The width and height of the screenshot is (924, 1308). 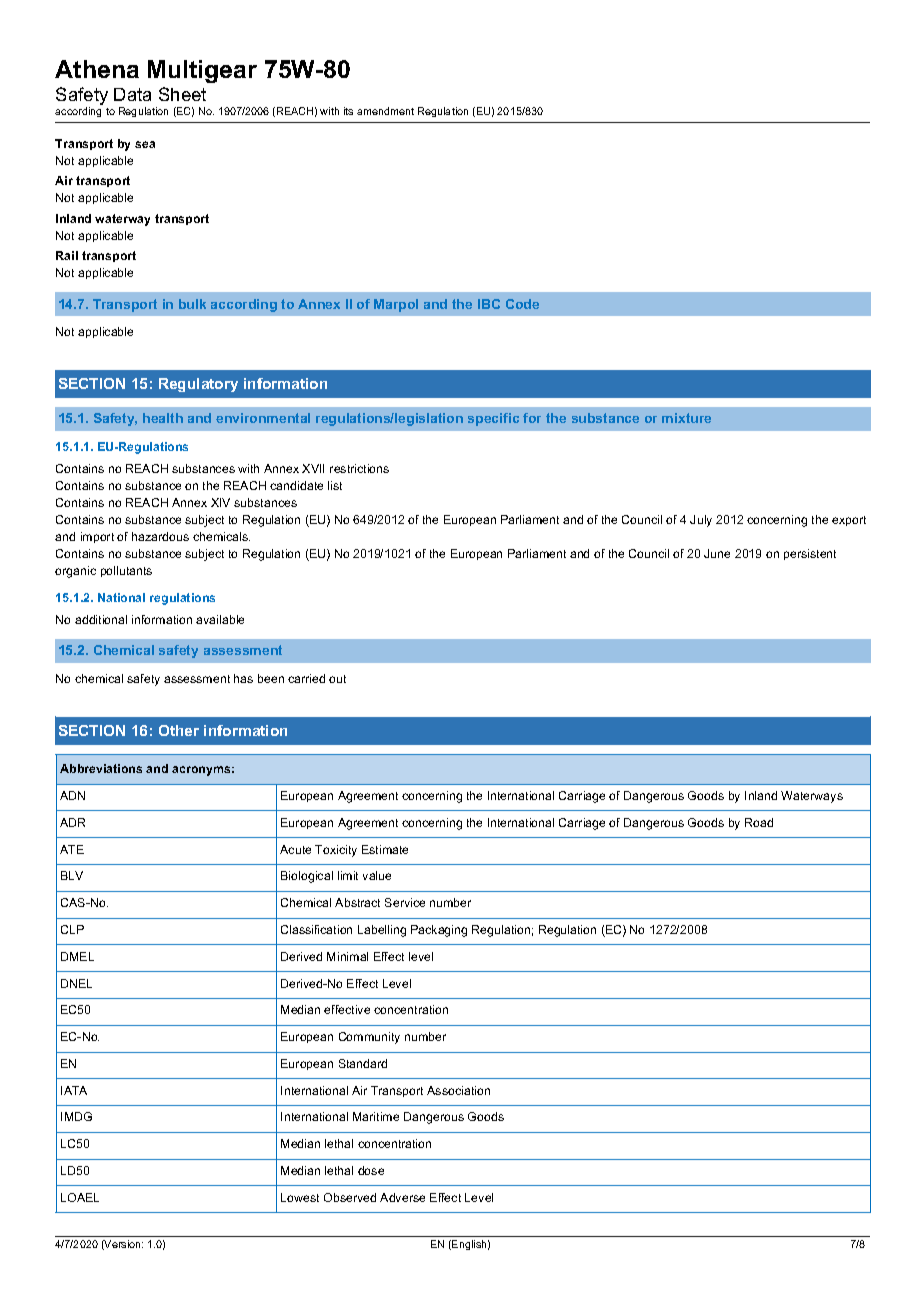 What do you see at coordinates (759, 822) in the screenshot?
I see `Road` at bounding box center [759, 822].
